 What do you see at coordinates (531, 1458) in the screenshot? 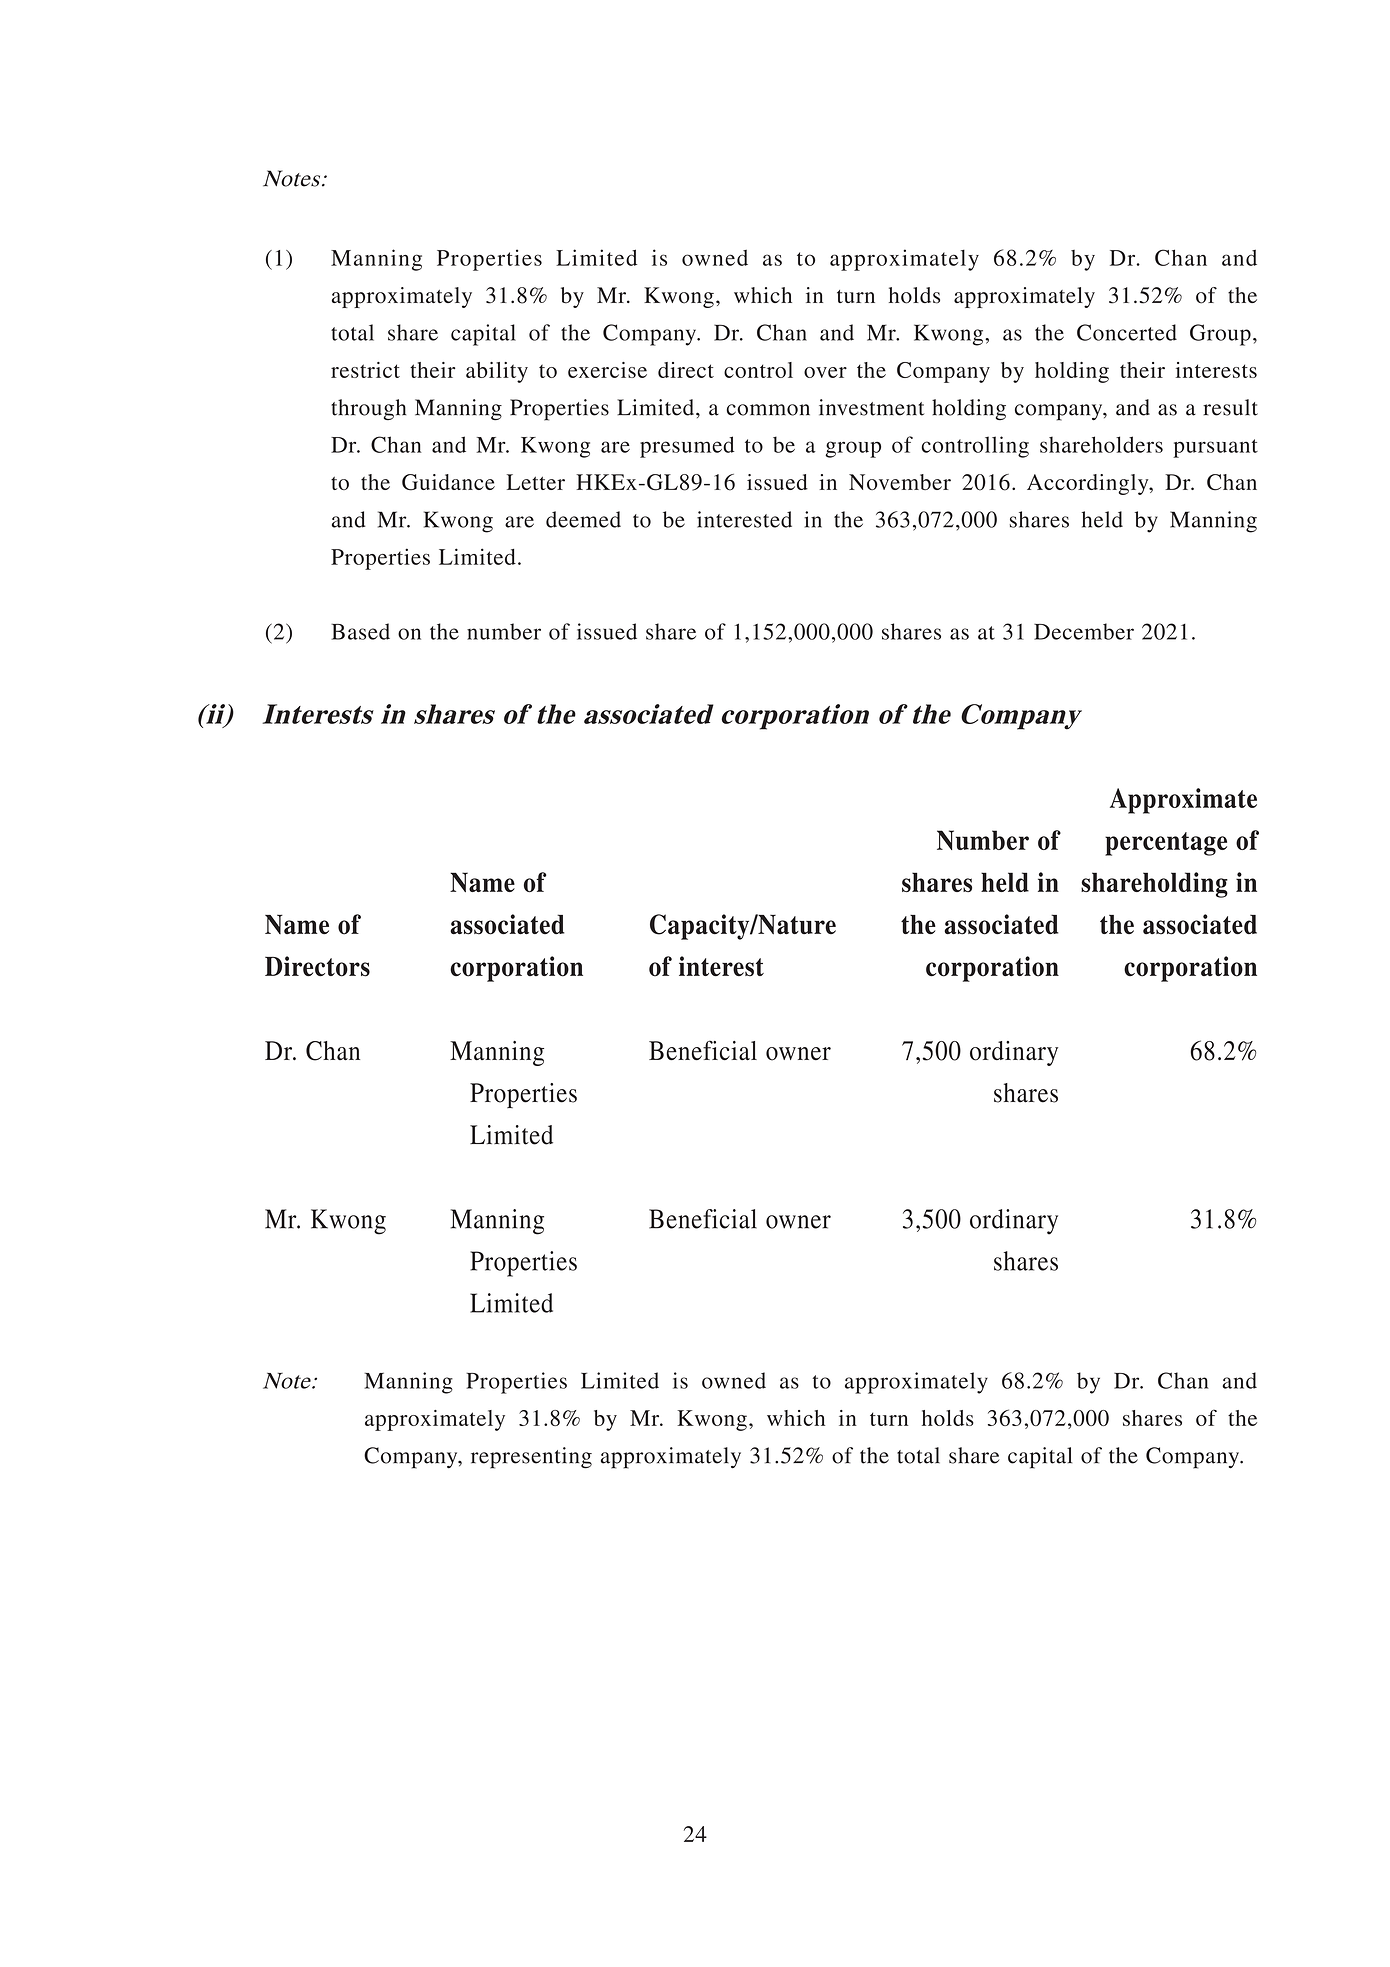
I see `representing` at bounding box center [531, 1458].
